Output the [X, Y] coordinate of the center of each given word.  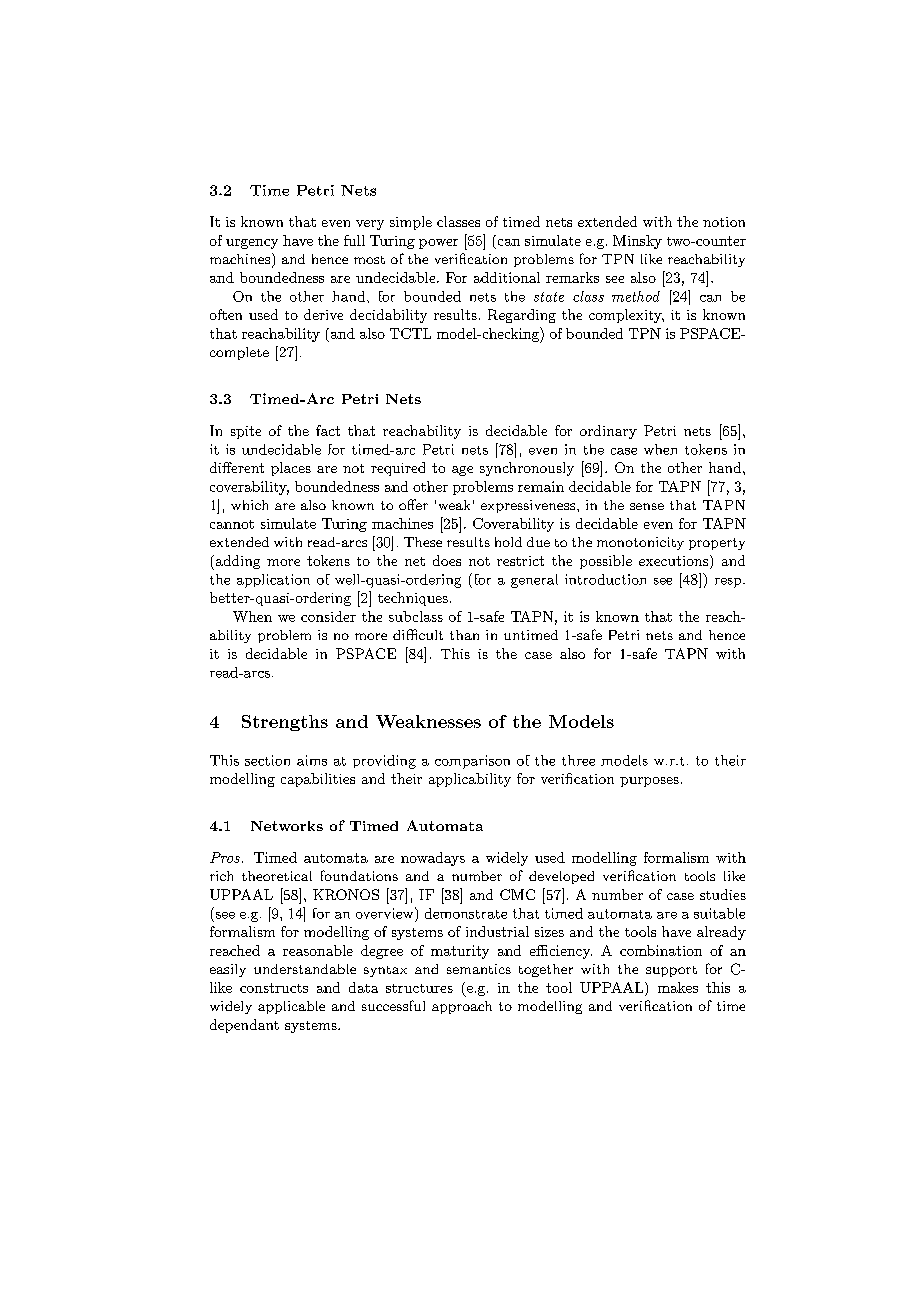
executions [673, 561]
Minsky [637, 242]
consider [328, 616]
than [464, 635]
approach [462, 1007]
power [438, 244]
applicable [291, 1007]
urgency [252, 244]
